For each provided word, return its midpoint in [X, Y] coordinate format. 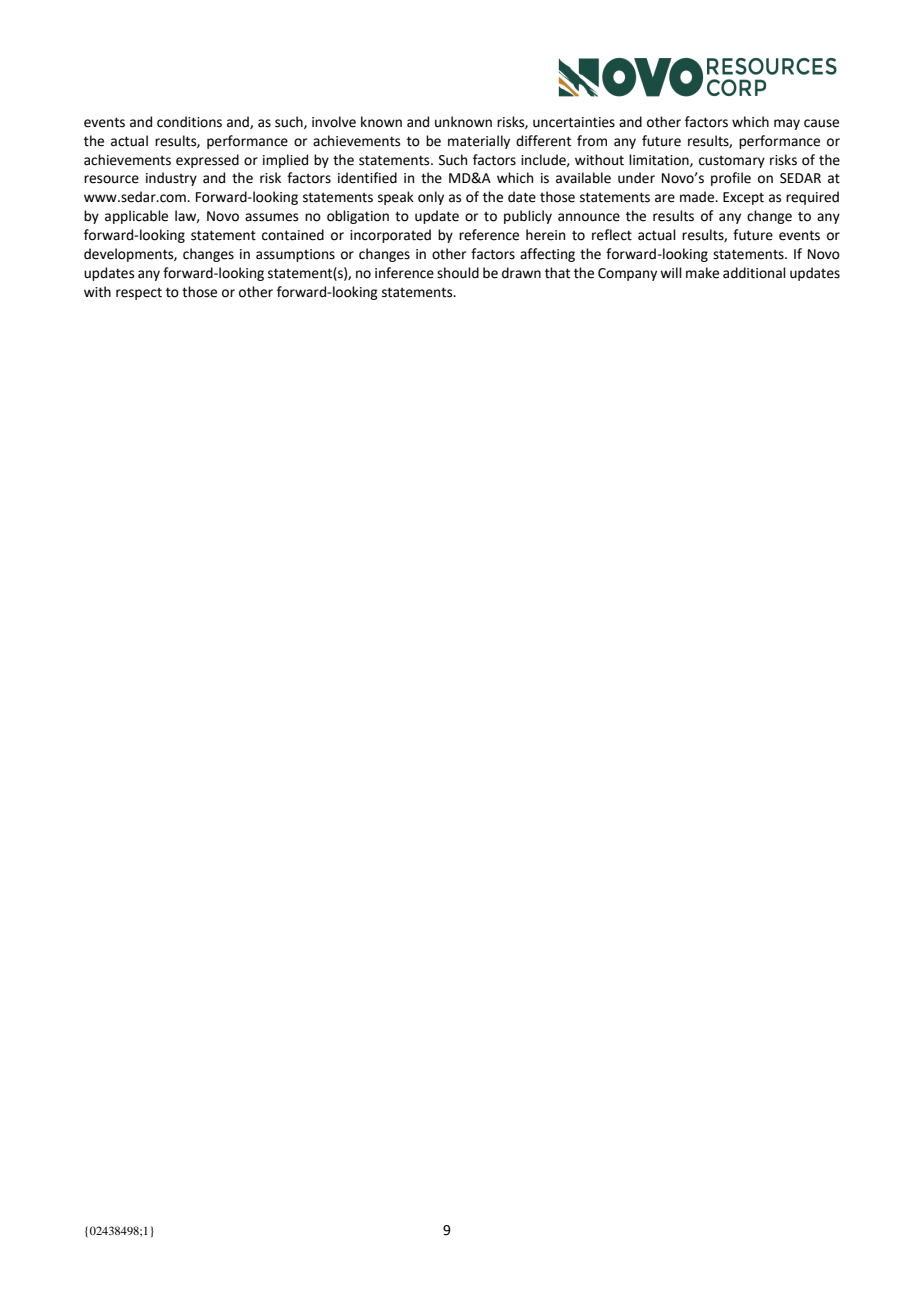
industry [171, 179]
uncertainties [574, 122]
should [458, 273]
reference [489, 235]
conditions [189, 122]
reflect [612, 235]
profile [731, 179]
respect [139, 294]
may [787, 124]
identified [367, 178]
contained [293, 235]
